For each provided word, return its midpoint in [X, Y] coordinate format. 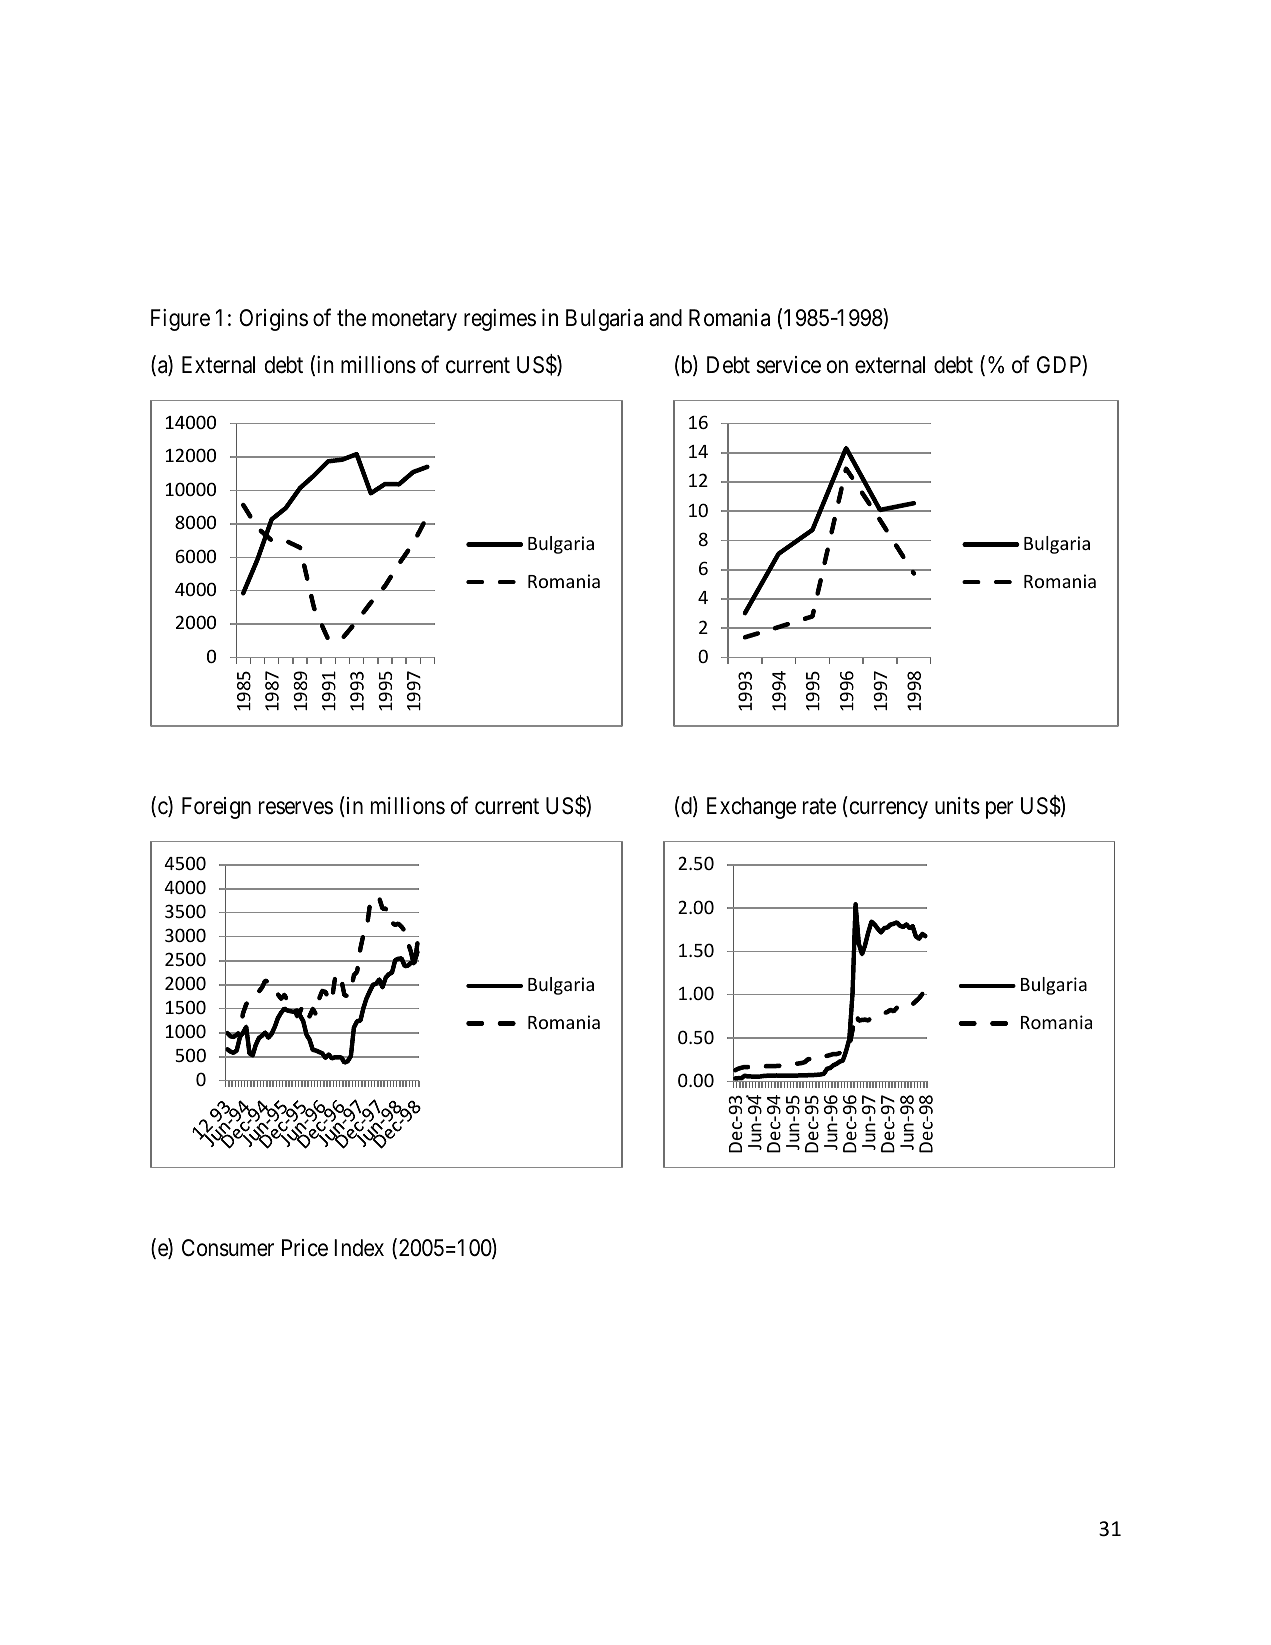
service [788, 365]
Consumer [228, 1248]
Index [359, 1248]
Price [305, 1248]
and [665, 318]
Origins [273, 320]
